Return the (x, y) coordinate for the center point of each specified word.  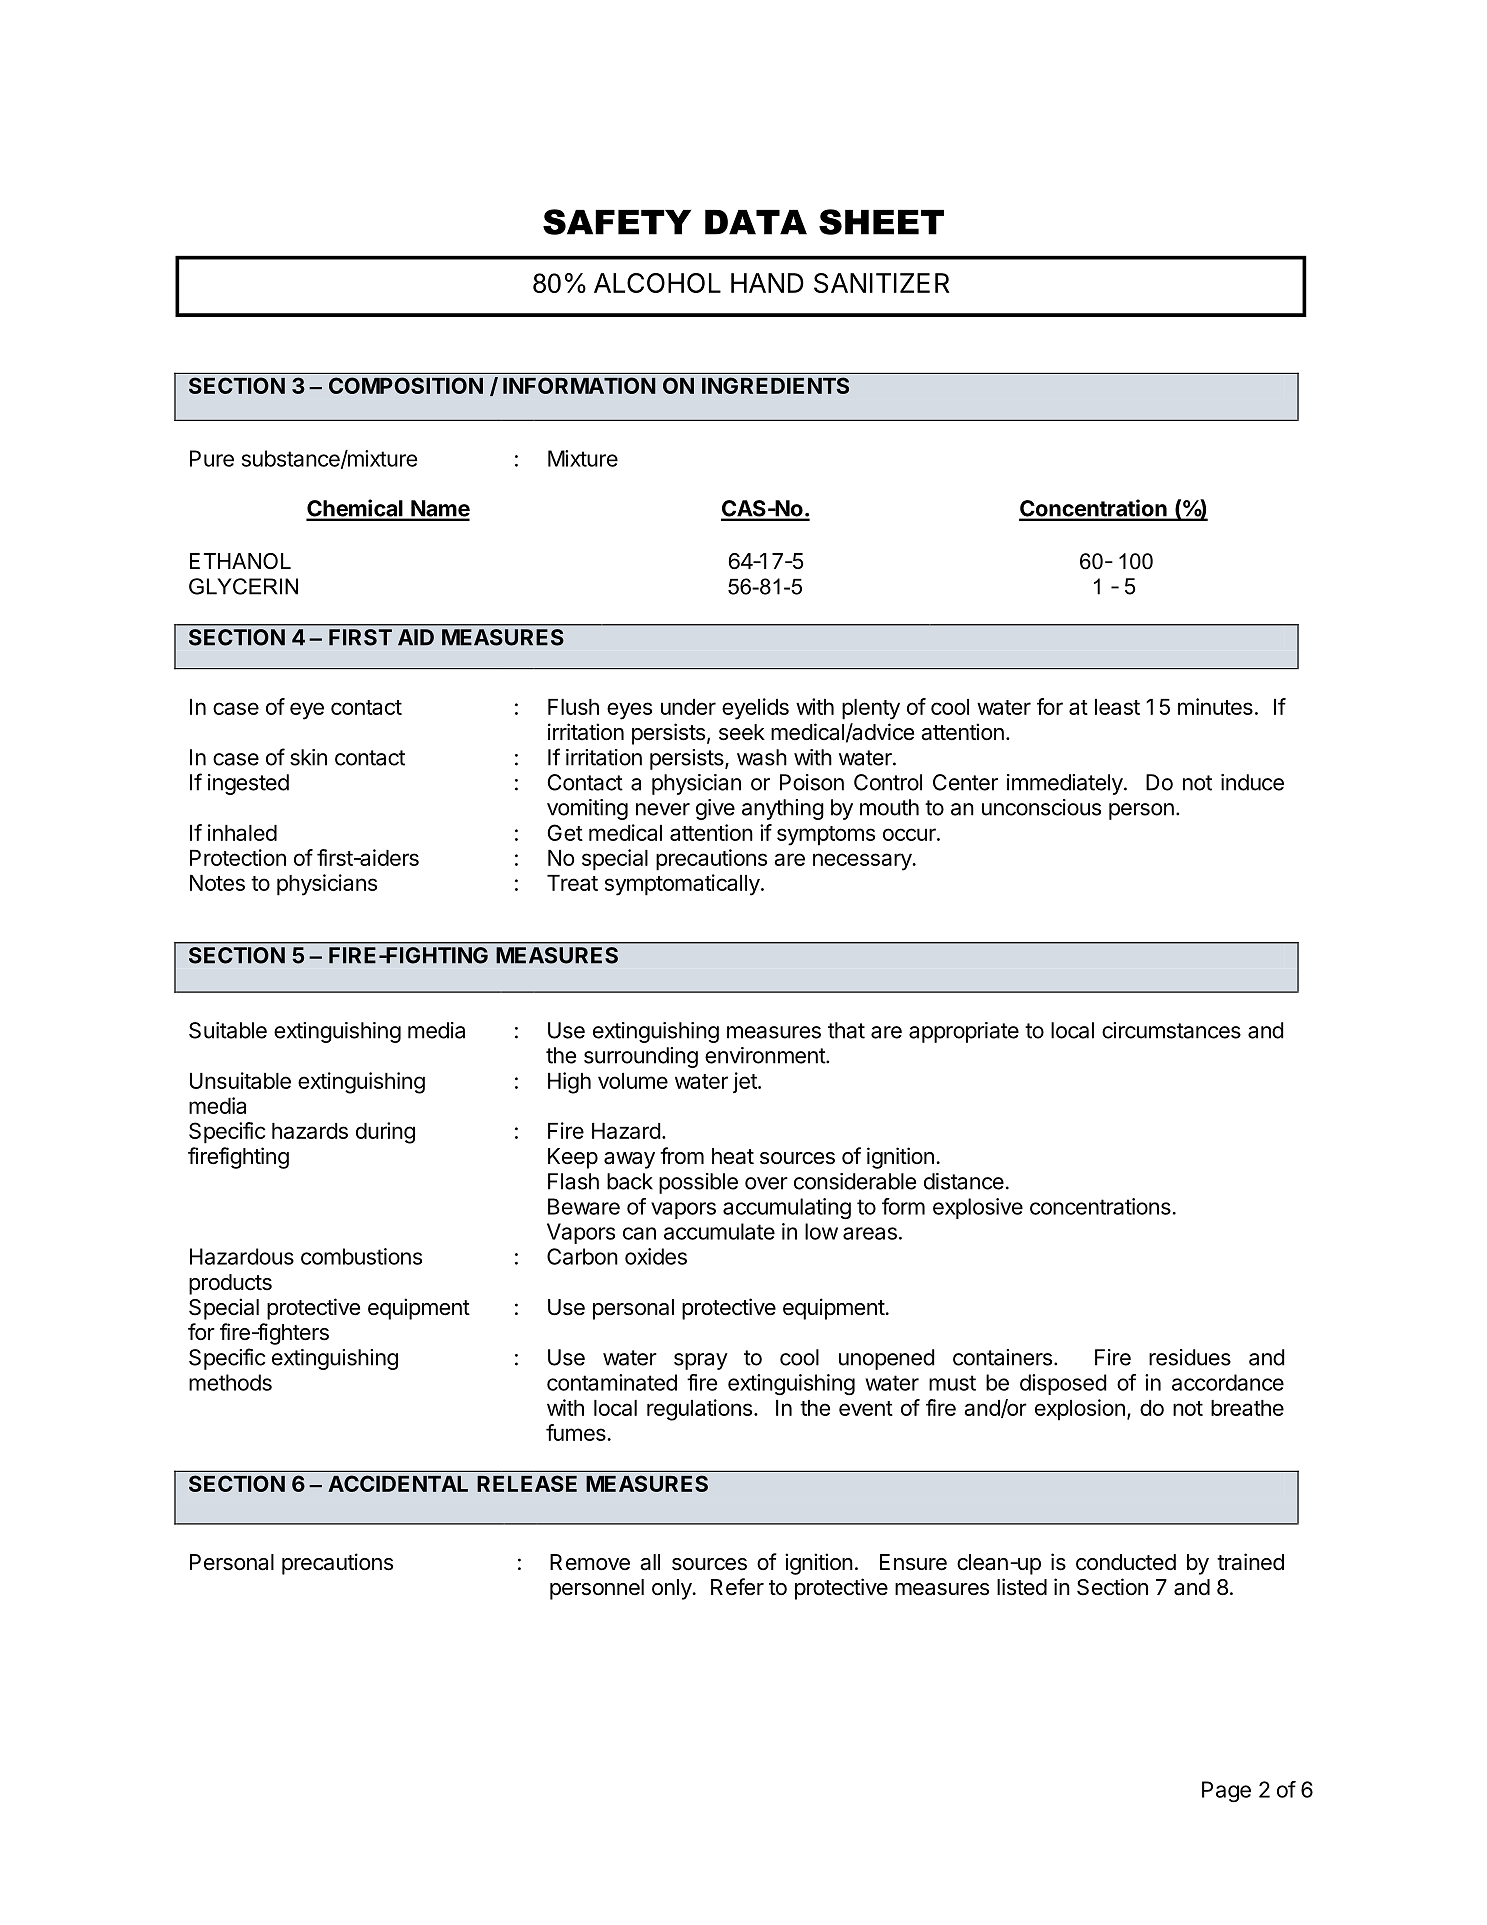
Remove (590, 1562)
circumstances (1171, 1030)
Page (1226, 1791)
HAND (767, 283)
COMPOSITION (406, 385)
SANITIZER (881, 283)
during (385, 1133)
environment (766, 1055)
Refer (737, 1587)
